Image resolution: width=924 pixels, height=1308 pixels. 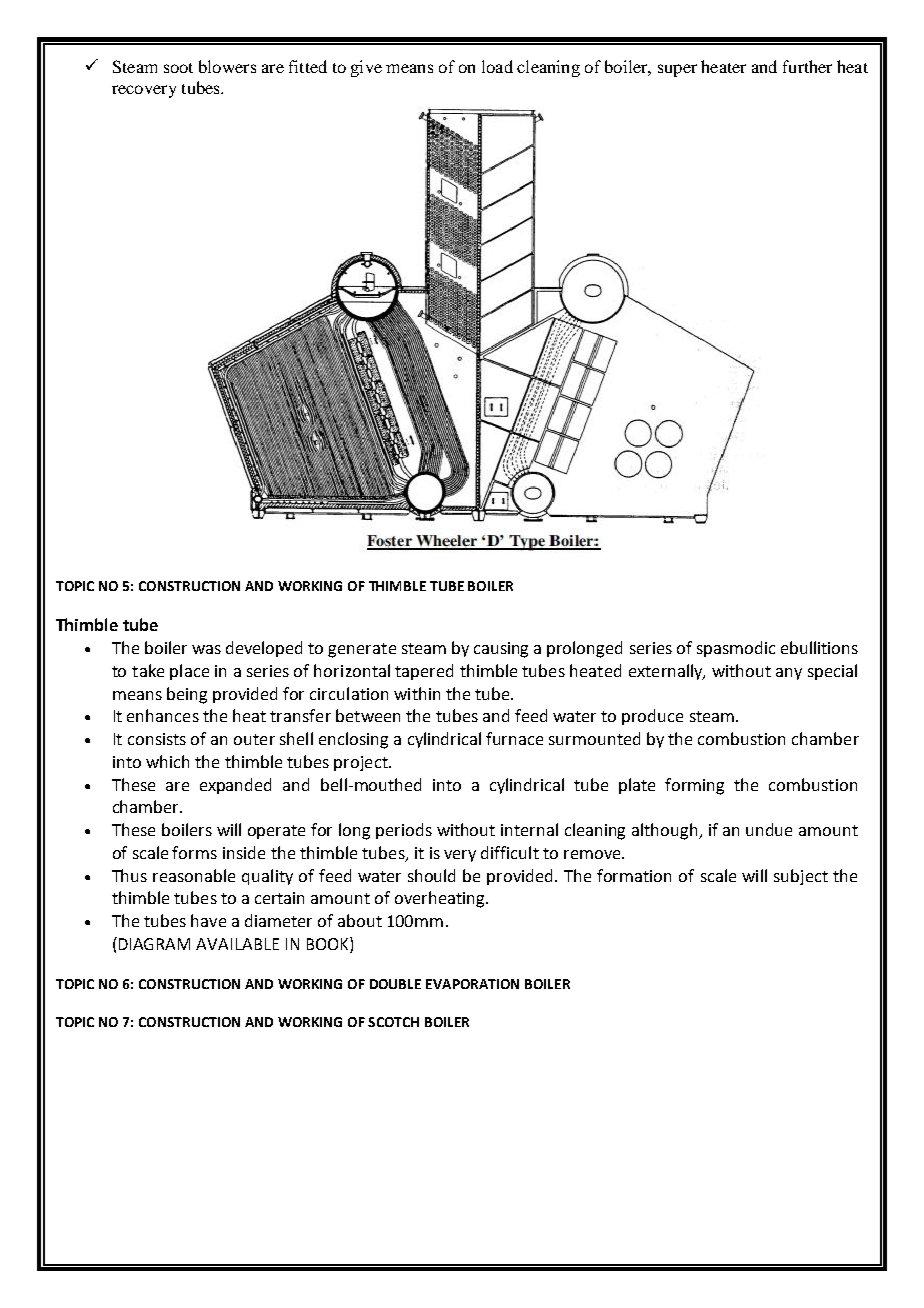 I want to click on load, so click(x=497, y=66).
